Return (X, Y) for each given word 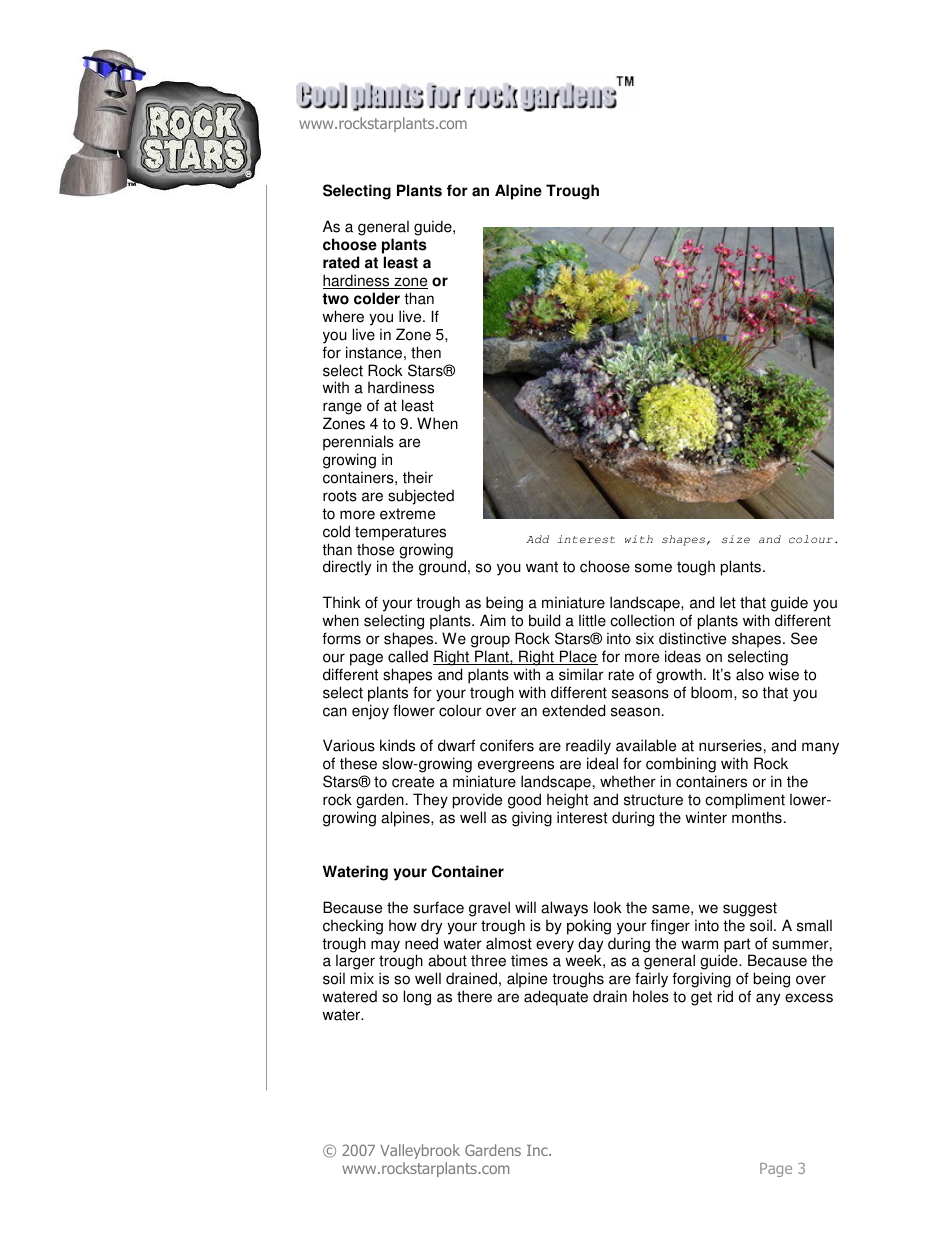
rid (725, 996)
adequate (556, 998)
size (736, 539)
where (343, 316)
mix (362, 978)
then (426, 352)
